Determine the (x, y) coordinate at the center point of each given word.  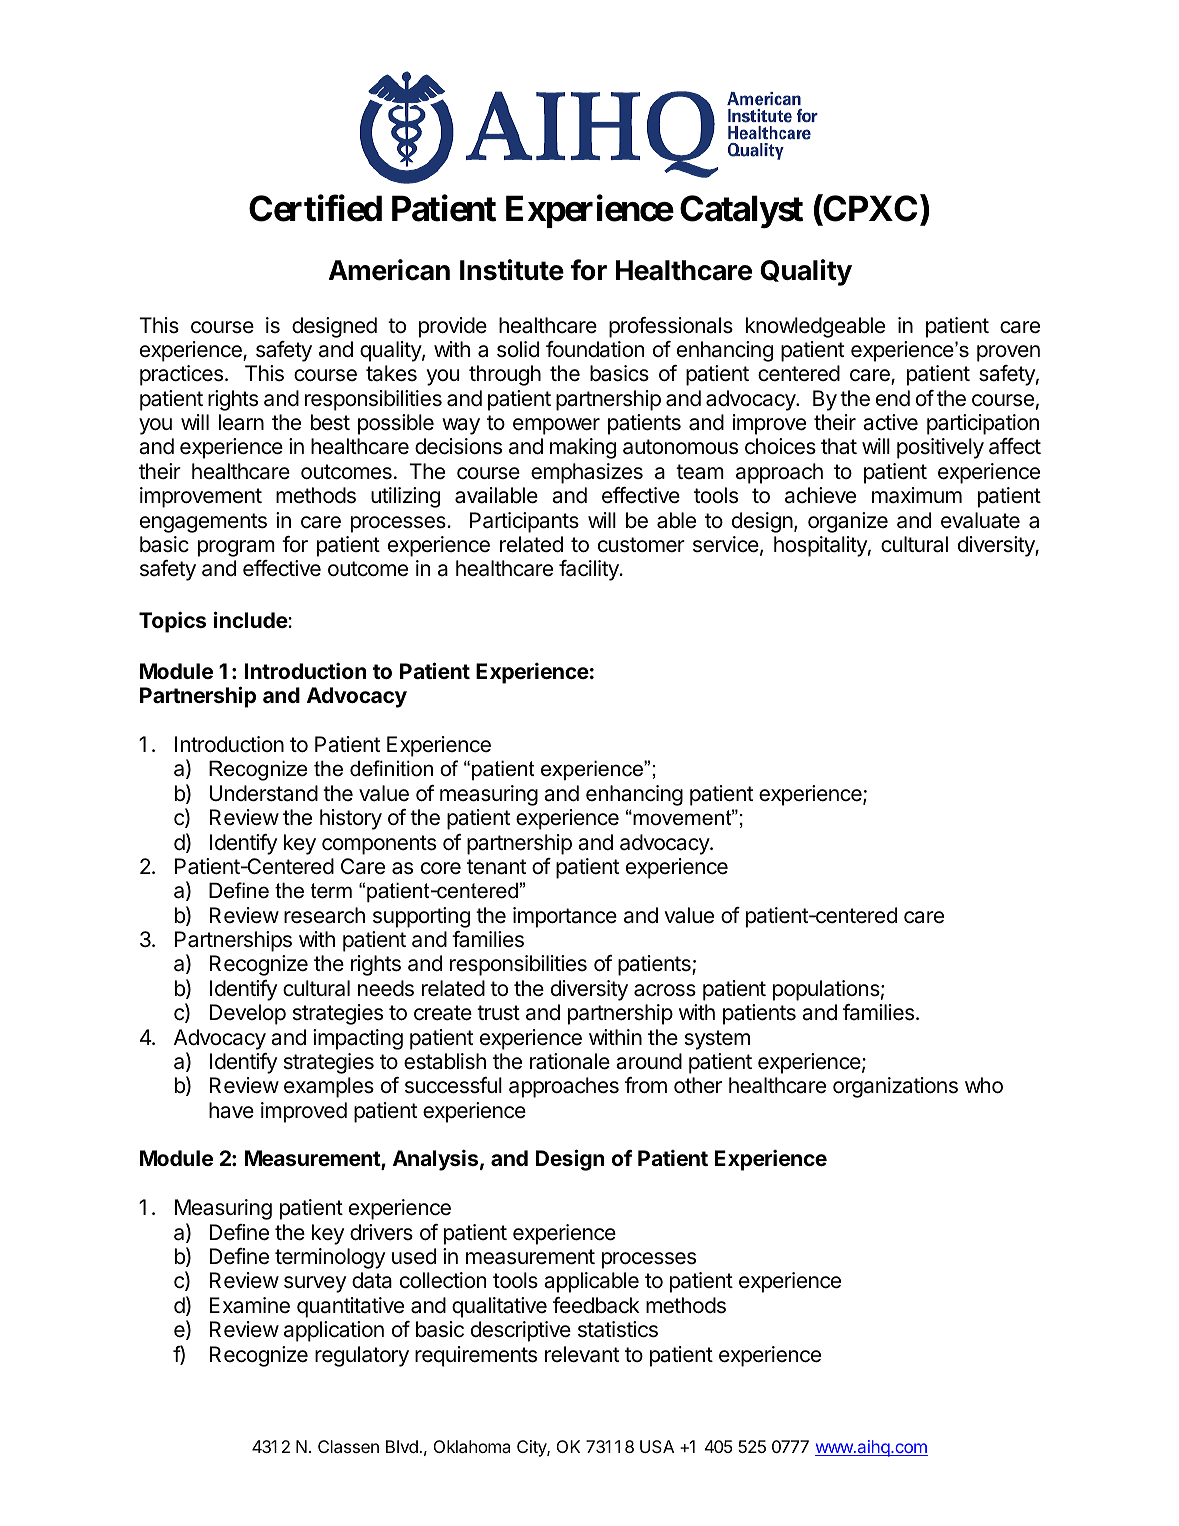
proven (1008, 353)
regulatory (362, 1356)
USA (657, 1446)
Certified (315, 208)
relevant (582, 1354)
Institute (512, 270)
